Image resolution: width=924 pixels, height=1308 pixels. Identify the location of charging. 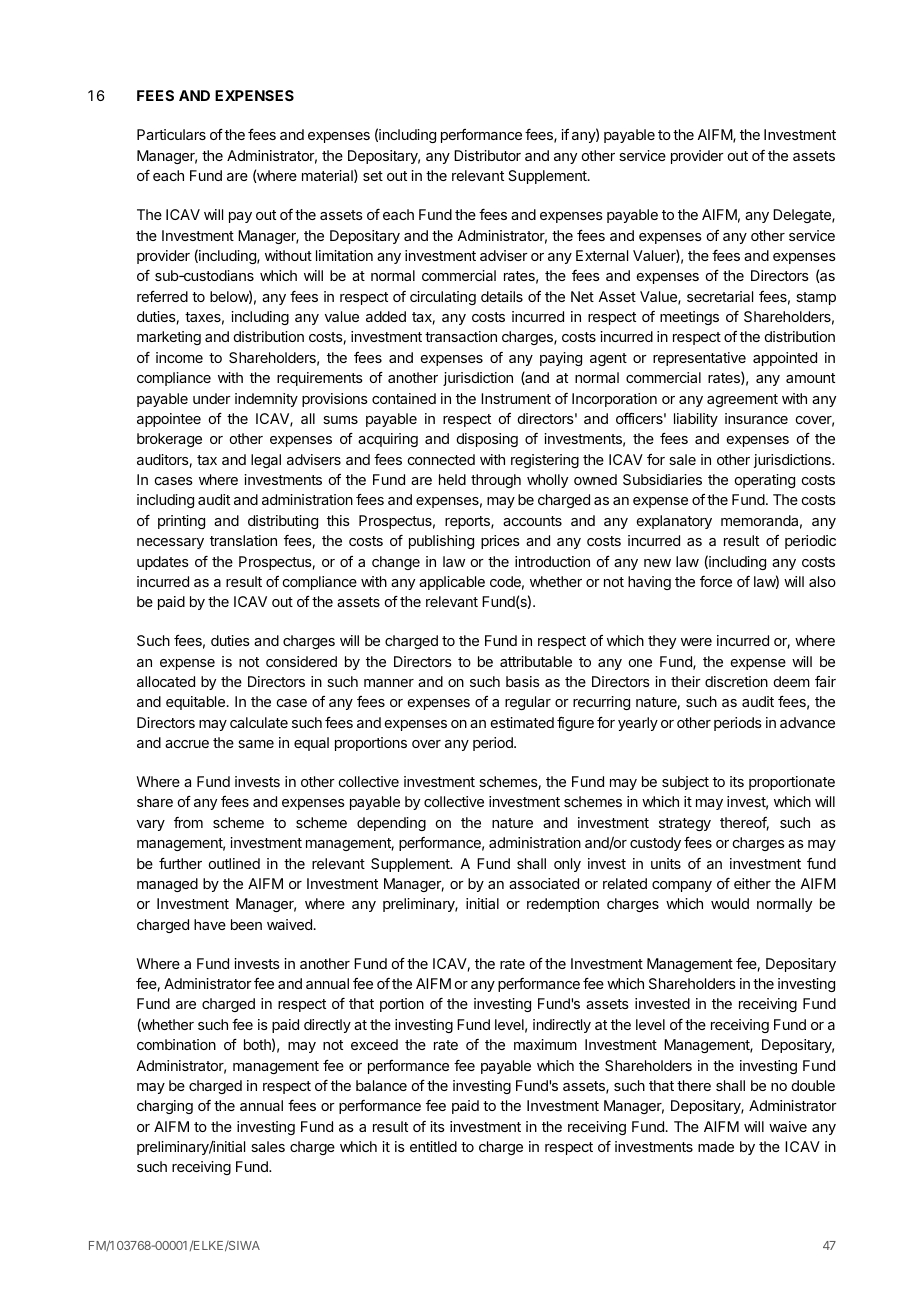
(165, 1107).
